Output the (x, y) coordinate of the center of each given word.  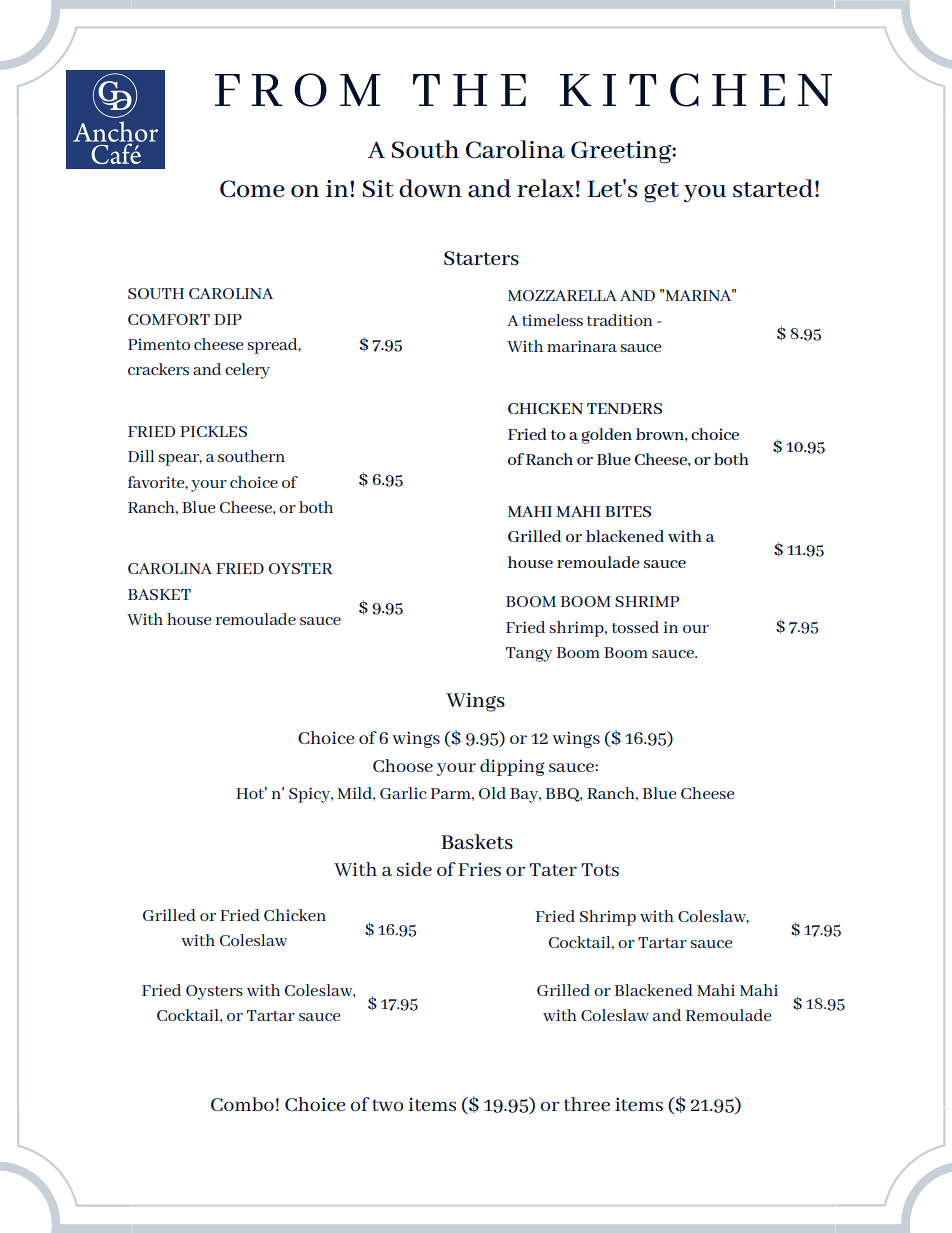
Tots (600, 869)
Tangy (529, 654)
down (430, 188)
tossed (635, 627)
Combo (242, 1104)
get (661, 192)
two (387, 1105)
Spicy (311, 795)
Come (252, 189)
